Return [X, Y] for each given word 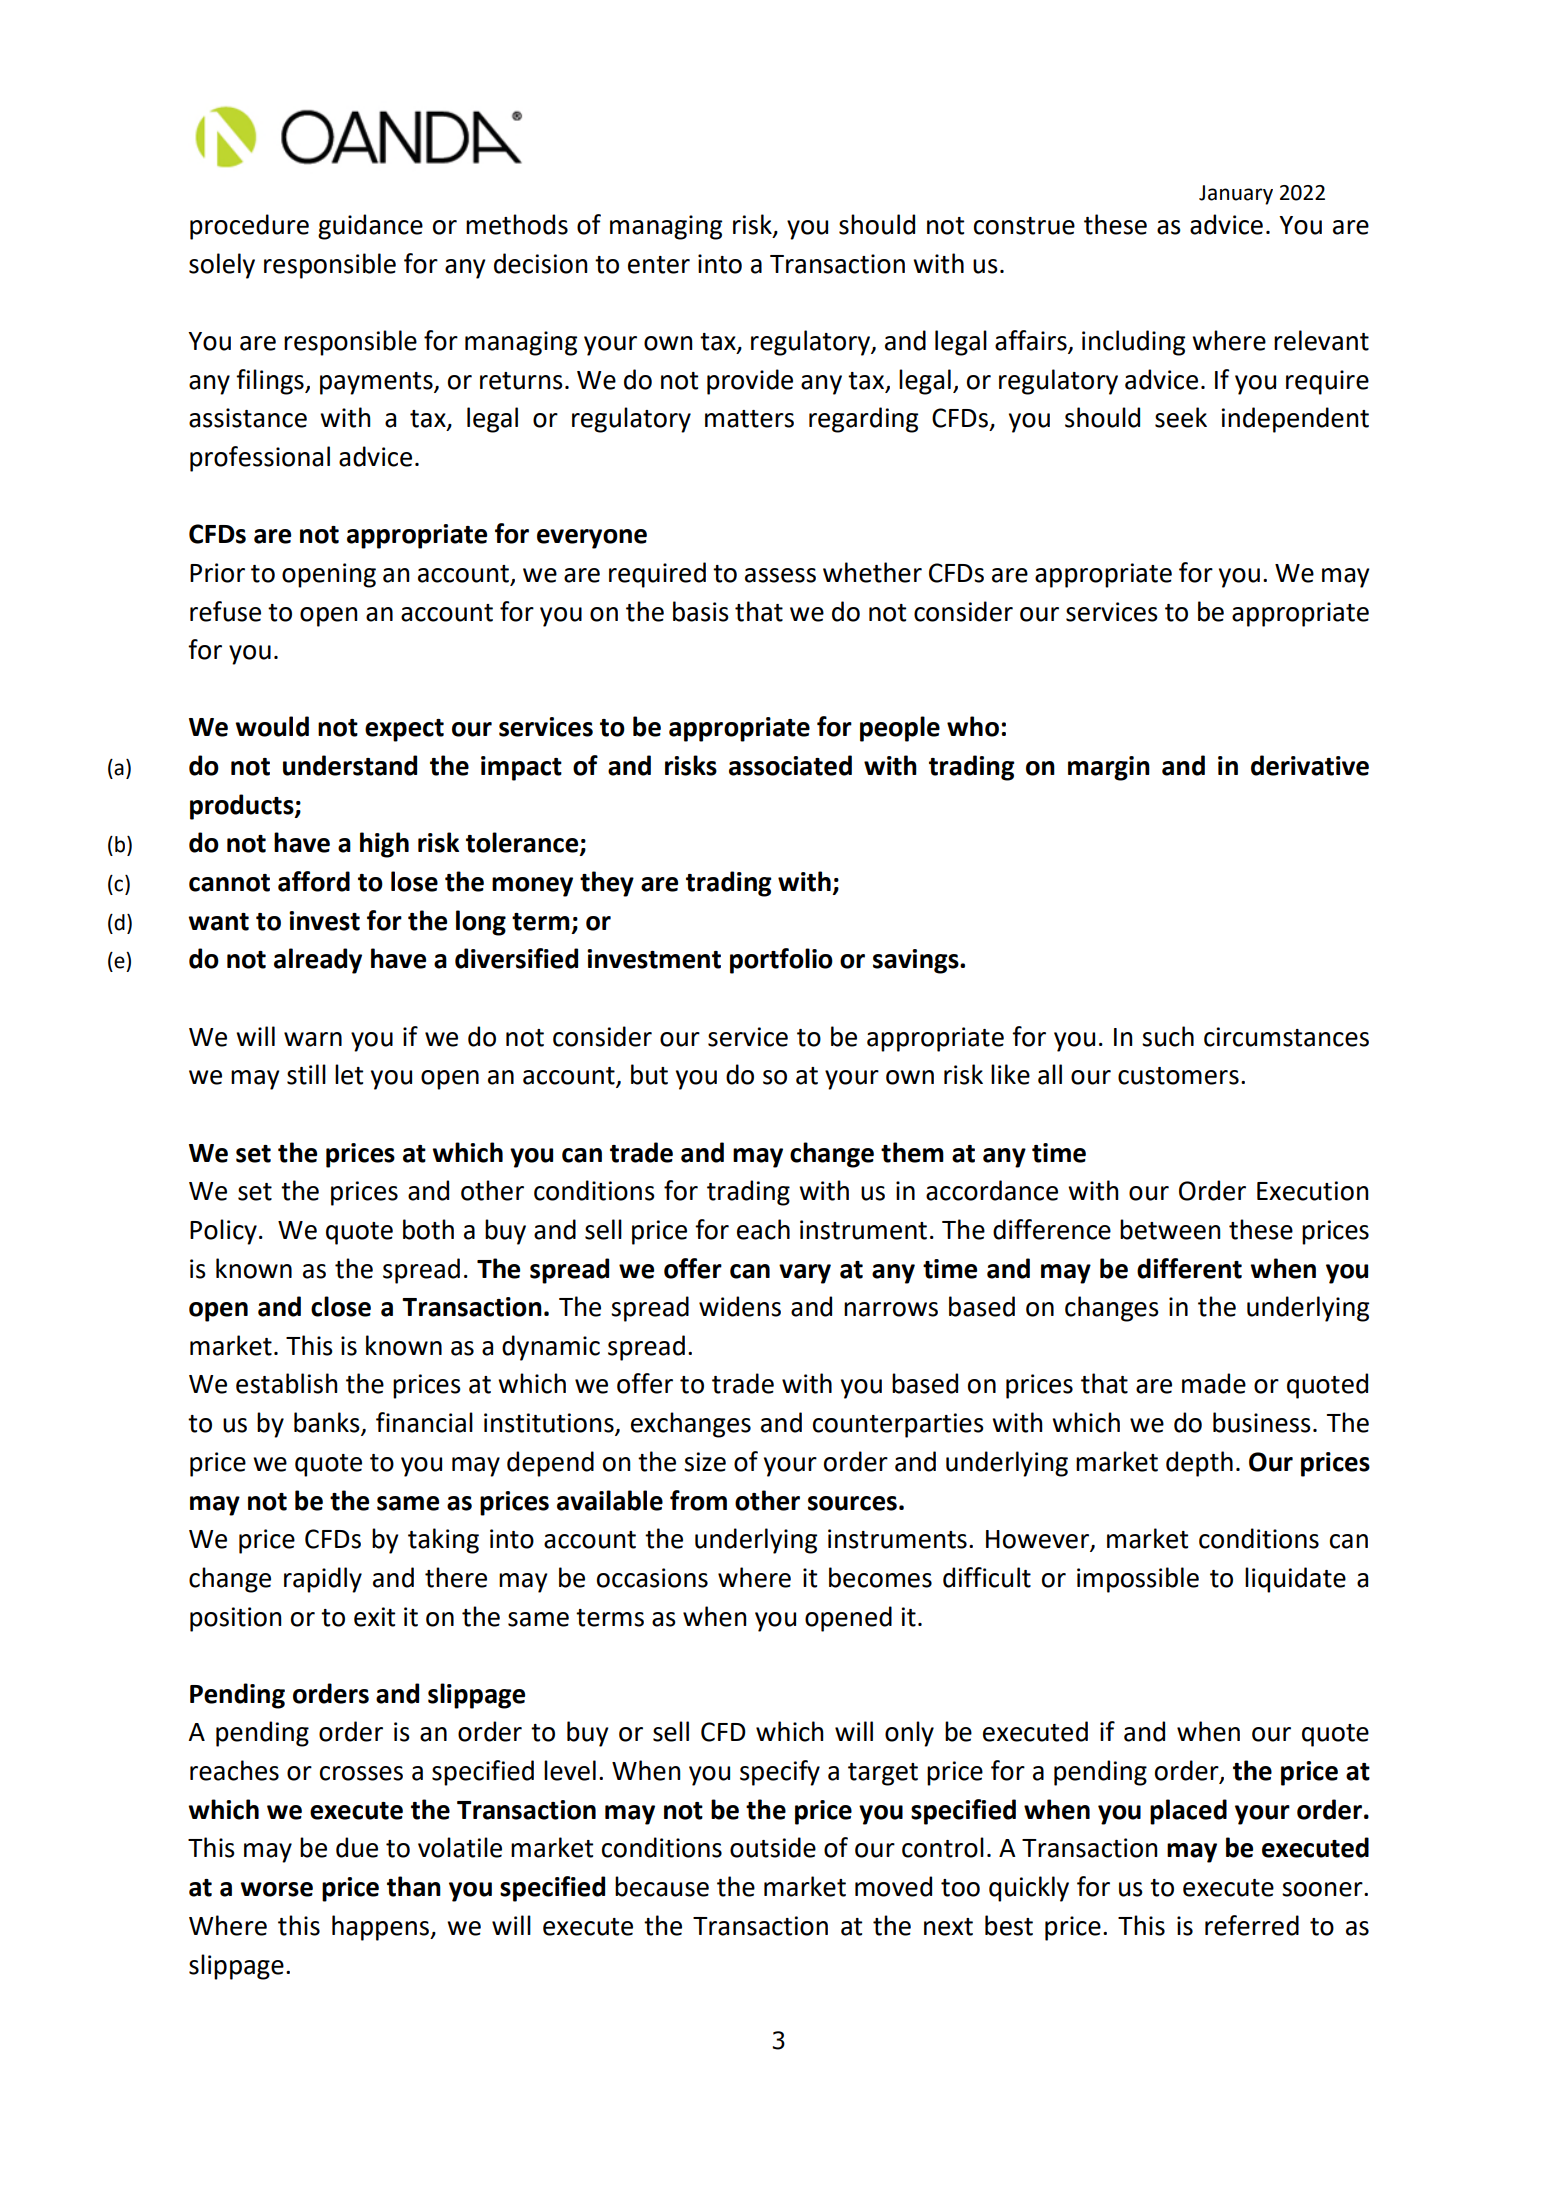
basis [701, 611]
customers [1178, 1076]
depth [1199, 1464]
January [1236, 195]
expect [404, 730]
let [349, 1074]
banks [328, 1423]
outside [773, 1847]
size [705, 1462]
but [649, 1074]
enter [659, 265]
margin [1109, 768]
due [357, 1847]
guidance [370, 227]
